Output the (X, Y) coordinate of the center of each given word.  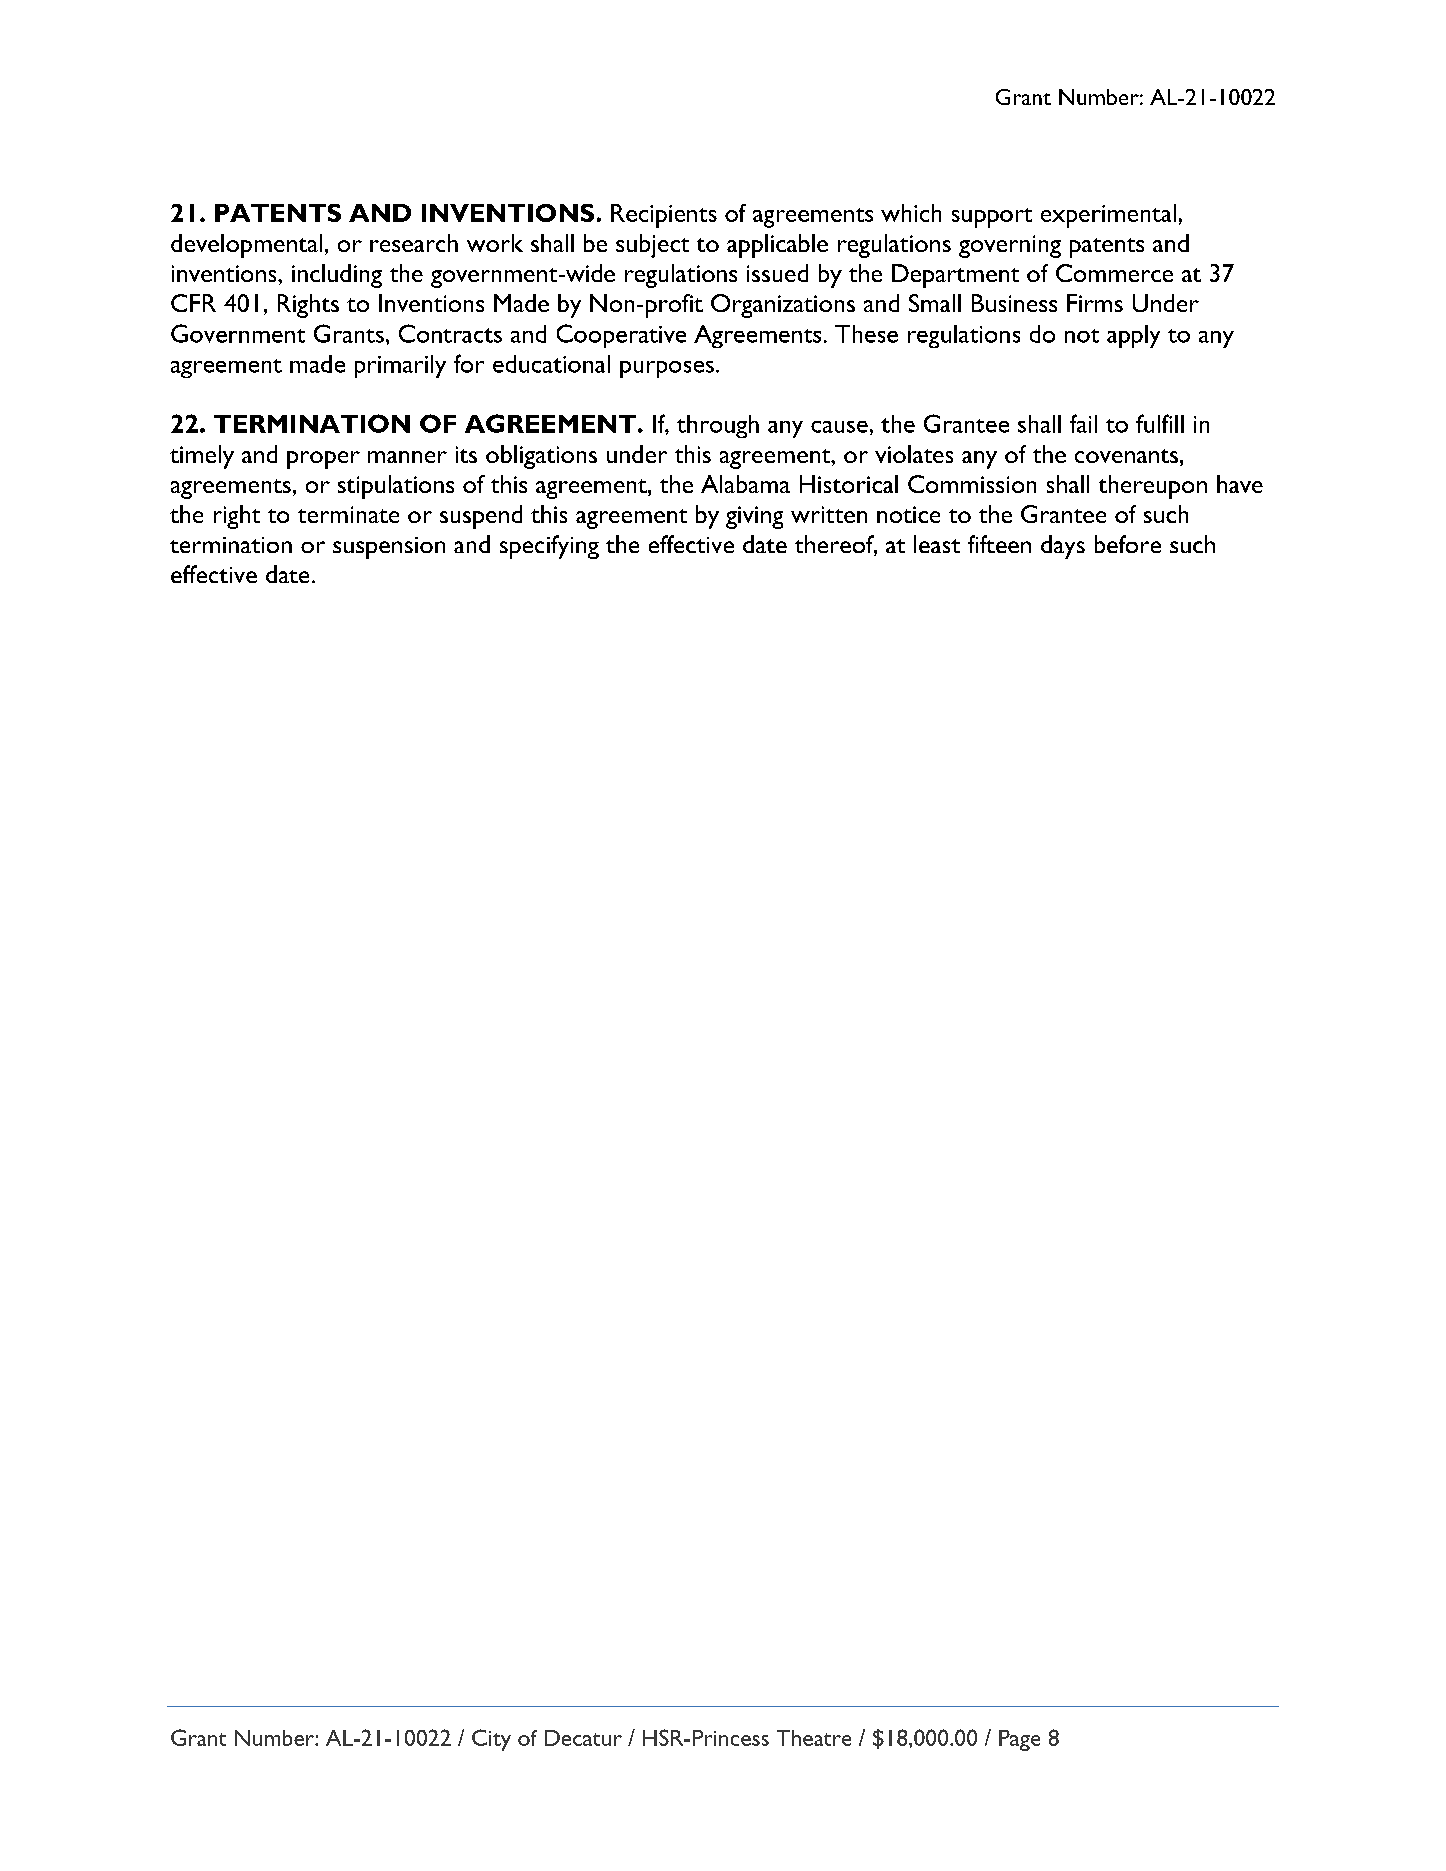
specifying (549, 547)
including (337, 276)
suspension (389, 548)
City (491, 1740)
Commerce (1114, 273)
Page (1019, 1740)
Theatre (814, 1738)
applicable (777, 246)
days (1063, 547)
